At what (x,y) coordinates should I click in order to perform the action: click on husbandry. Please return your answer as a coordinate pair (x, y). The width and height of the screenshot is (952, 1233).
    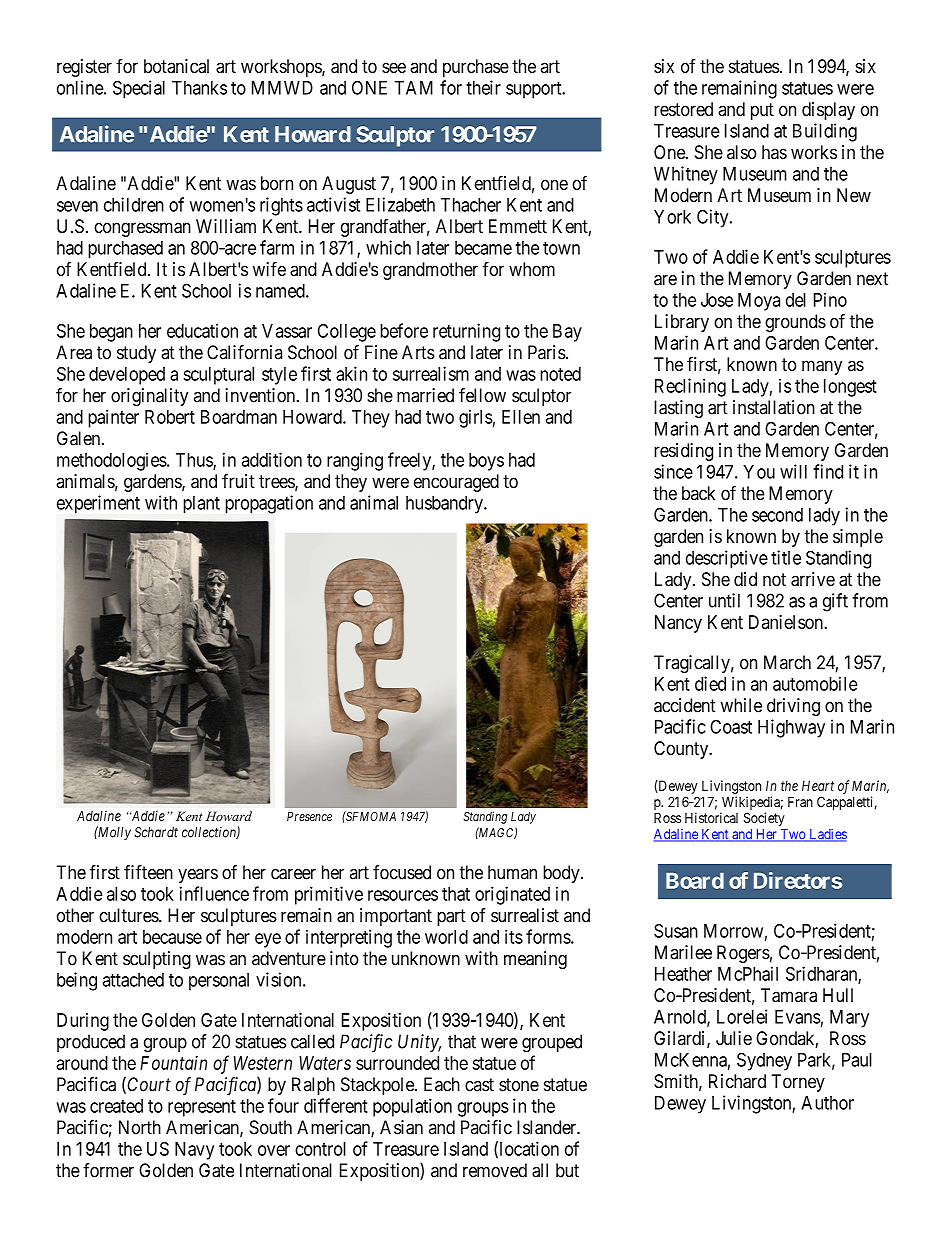
    Looking at the image, I should click on (445, 505).
